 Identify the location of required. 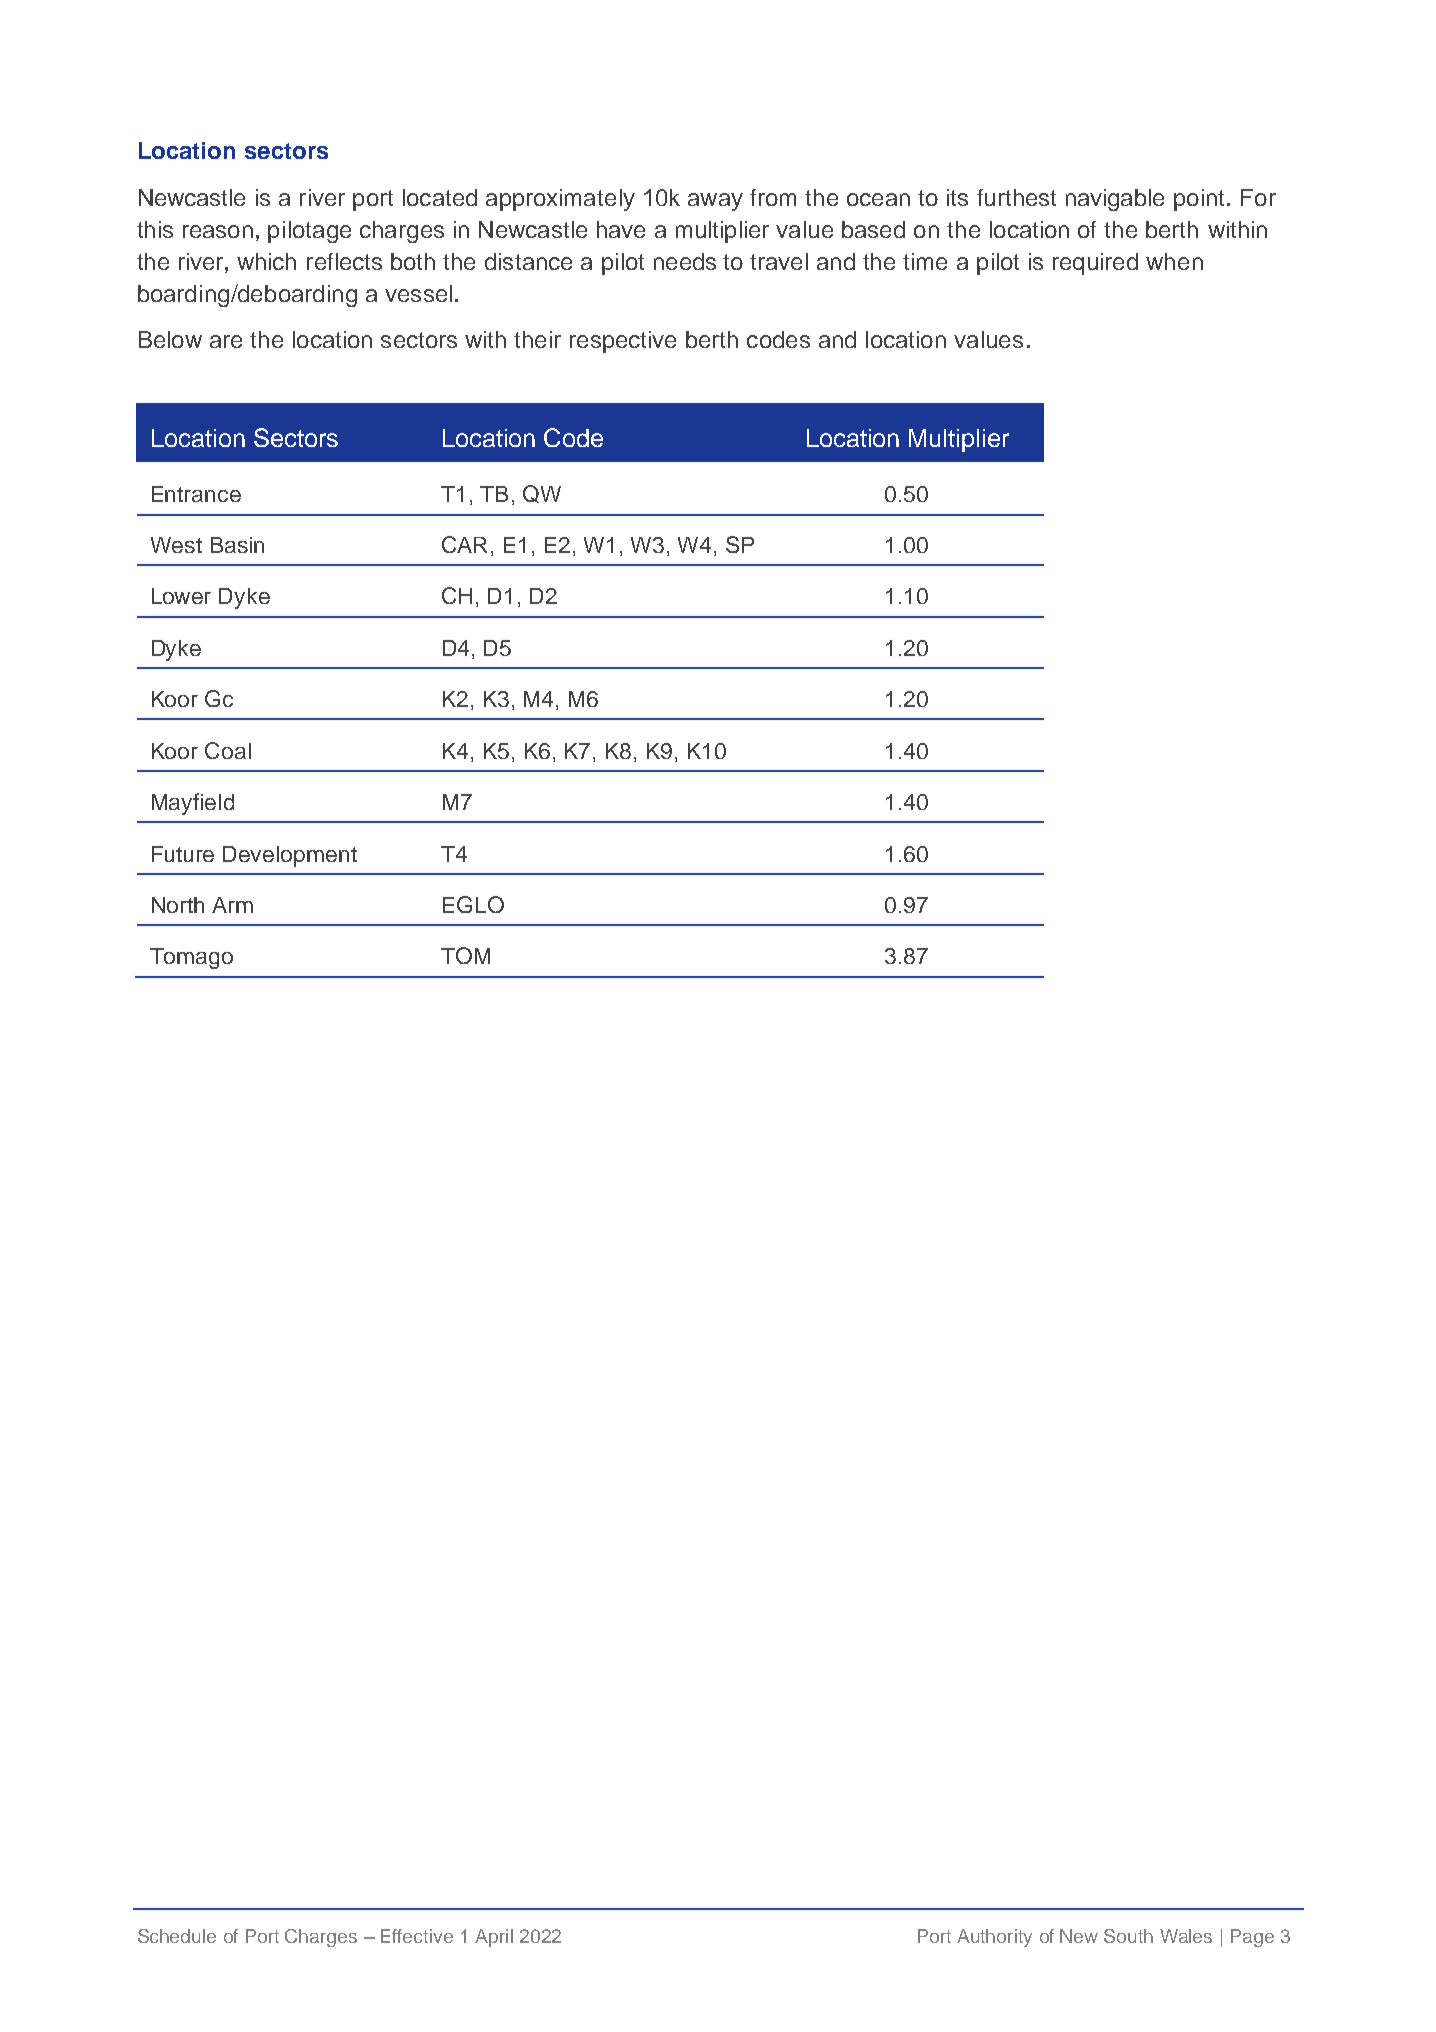
(1095, 264).
